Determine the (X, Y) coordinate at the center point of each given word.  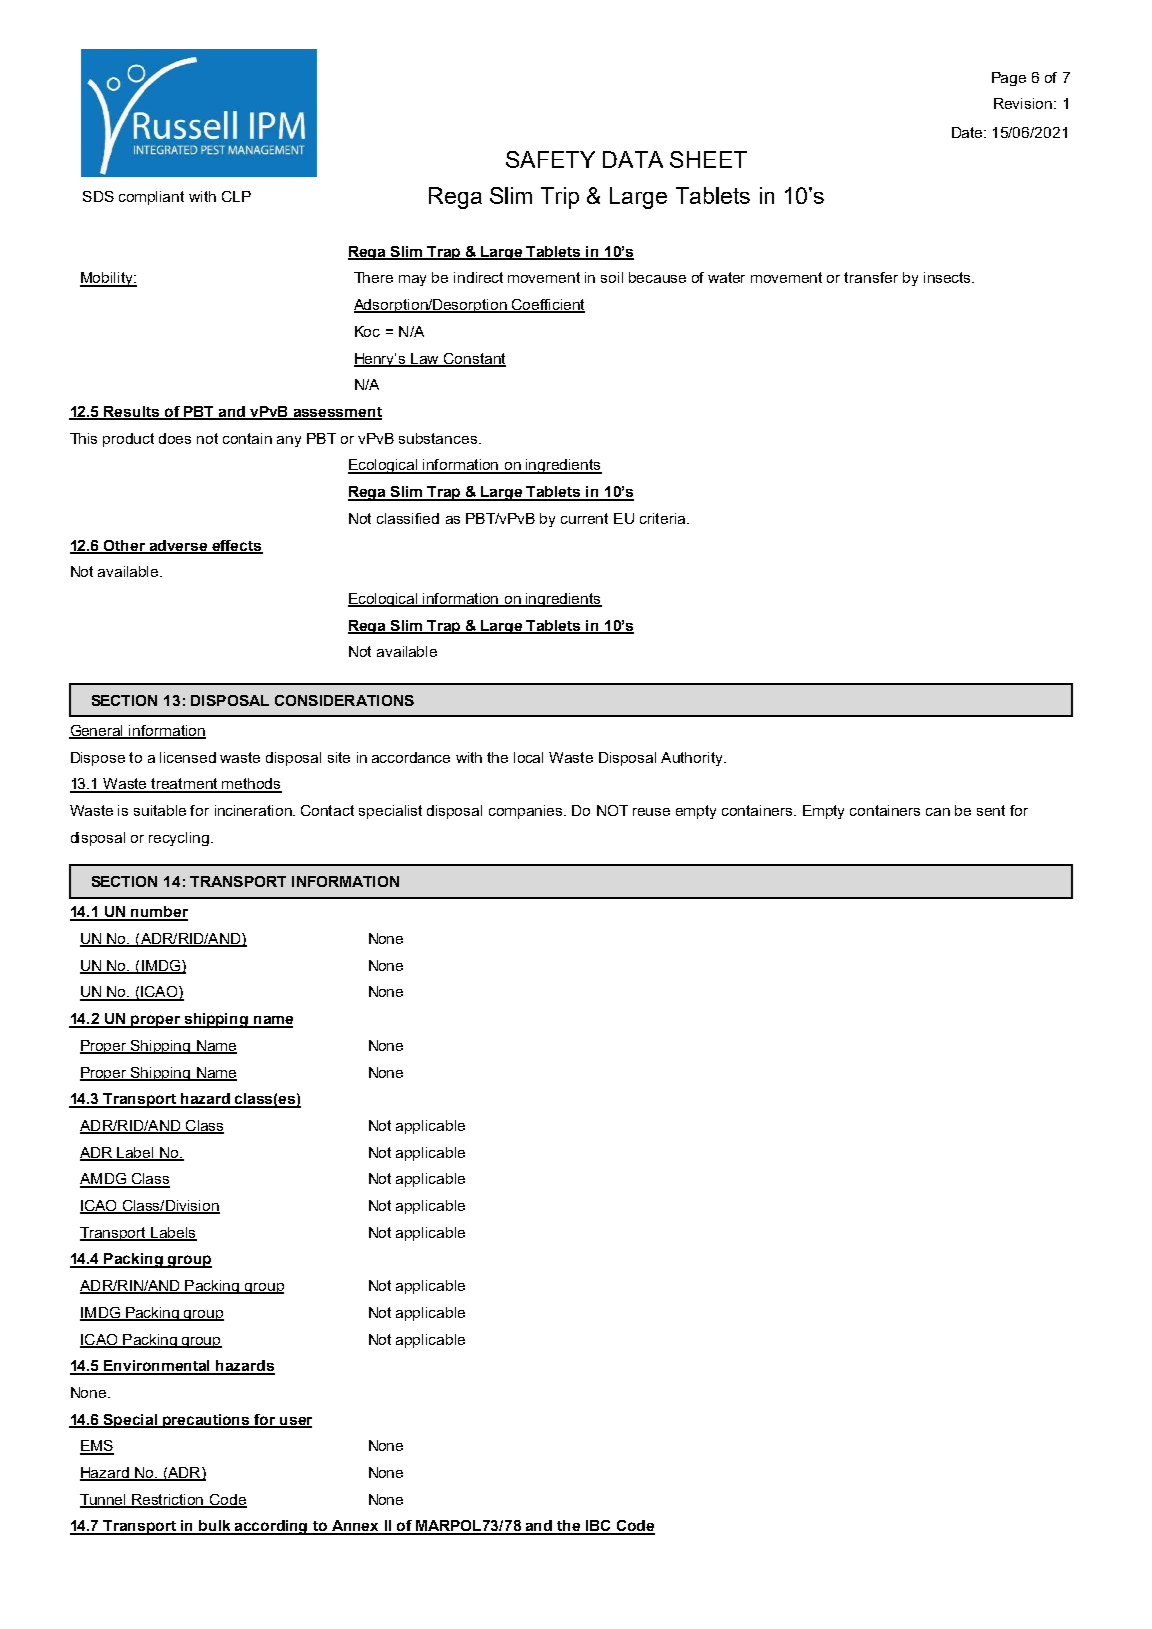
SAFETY (550, 159)
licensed (188, 757)
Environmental (158, 1367)
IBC (598, 1527)
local (528, 757)
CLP (236, 196)
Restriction (168, 1500)
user (295, 1422)
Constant (474, 359)
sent (991, 810)
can (938, 812)
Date (969, 132)
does (175, 438)
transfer (871, 277)
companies (527, 812)
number (159, 913)
